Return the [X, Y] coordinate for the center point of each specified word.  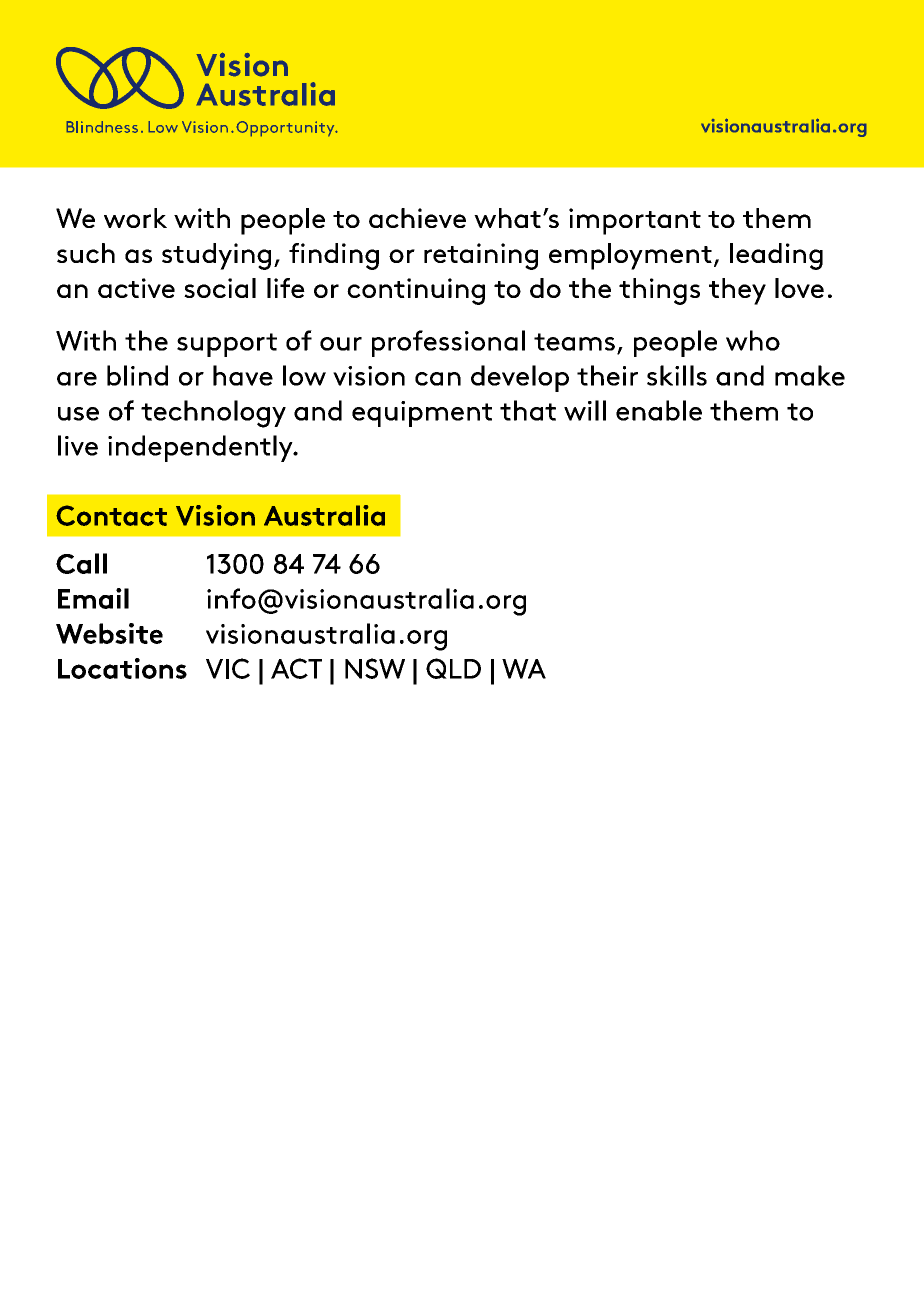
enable [659, 410]
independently [201, 448]
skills [677, 375]
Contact [111, 515]
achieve [417, 218]
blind [137, 375]
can [438, 379]
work [135, 218]
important [635, 221]
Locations [122, 668]
